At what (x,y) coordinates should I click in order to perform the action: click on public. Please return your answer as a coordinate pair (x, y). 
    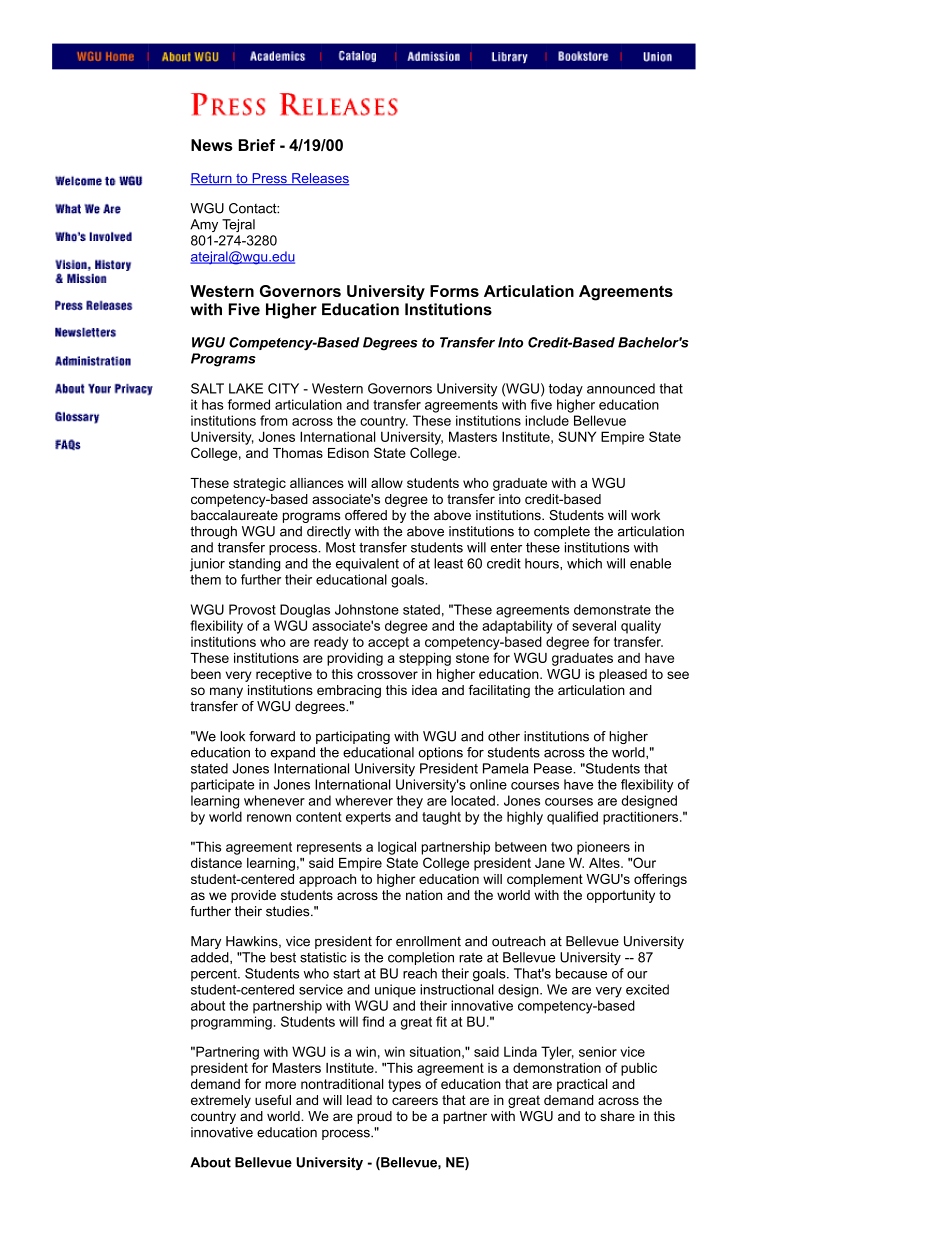
    Looking at the image, I should click on (639, 1069).
